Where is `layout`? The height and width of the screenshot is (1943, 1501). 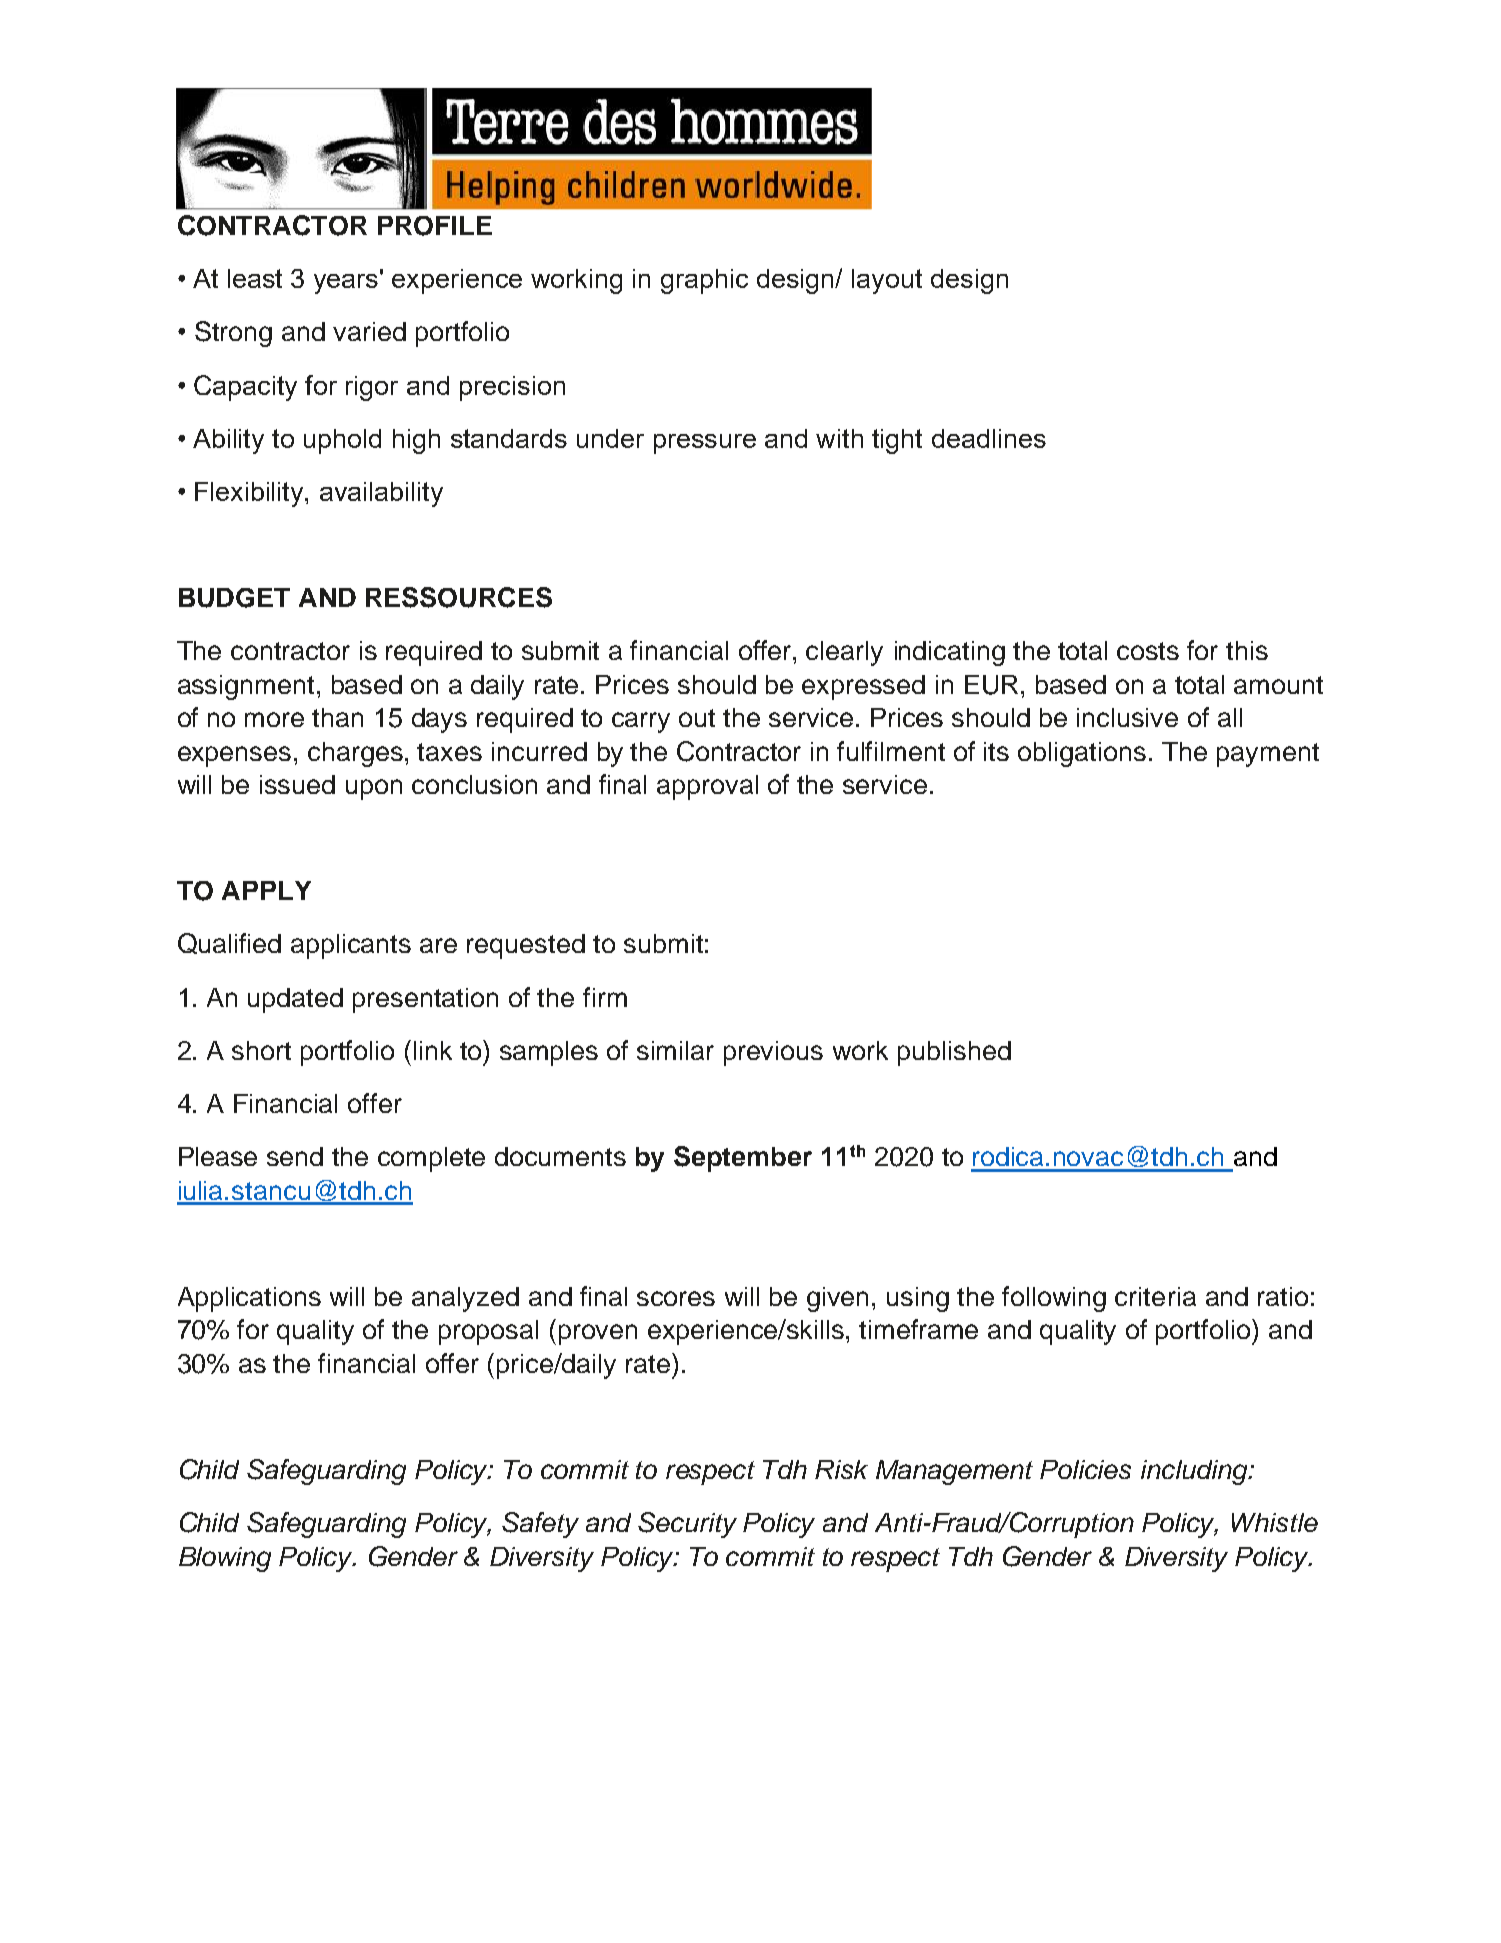 layout is located at coordinates (887, 281).
